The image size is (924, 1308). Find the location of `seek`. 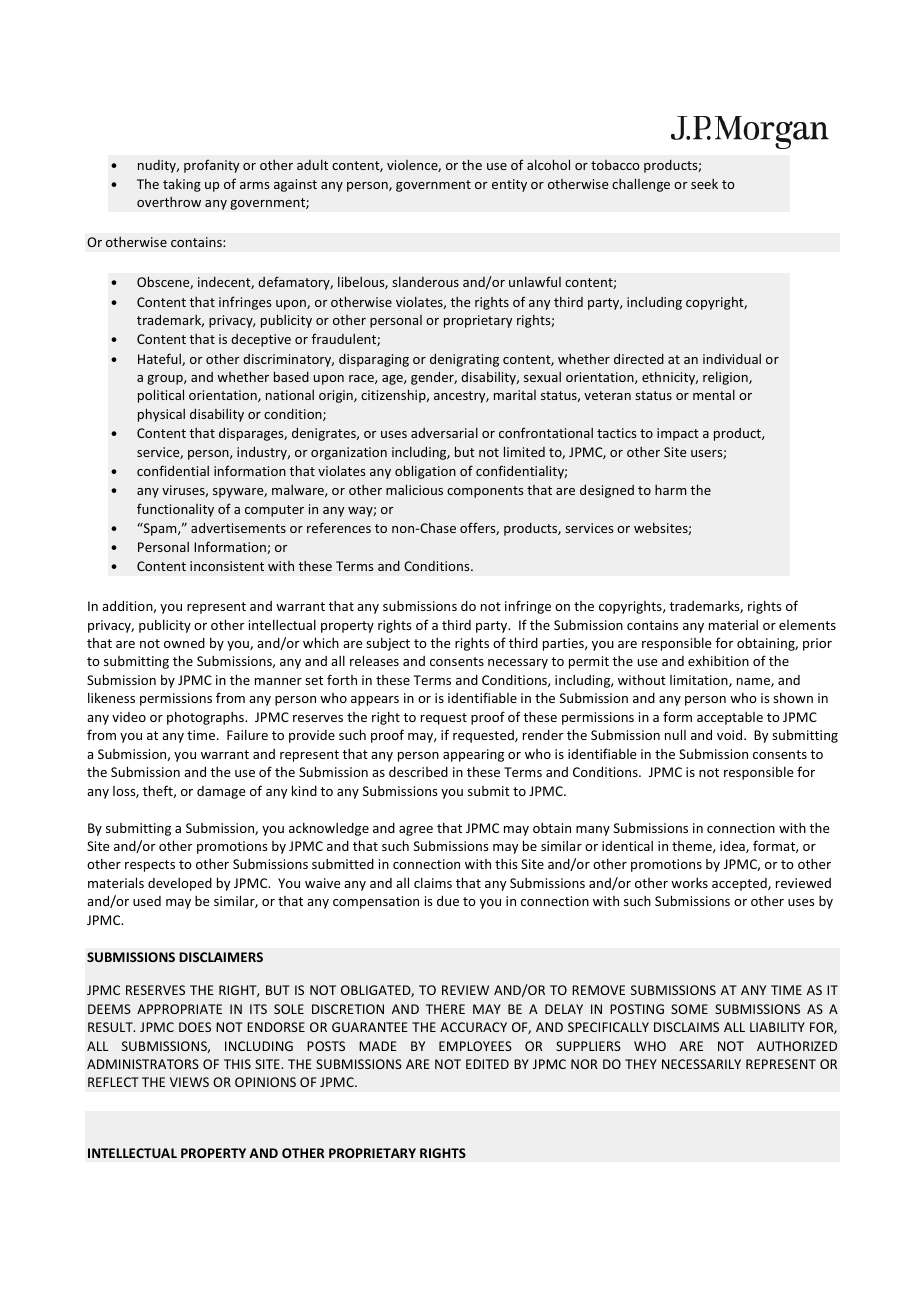

seek is located at coordinates (704, 184).
